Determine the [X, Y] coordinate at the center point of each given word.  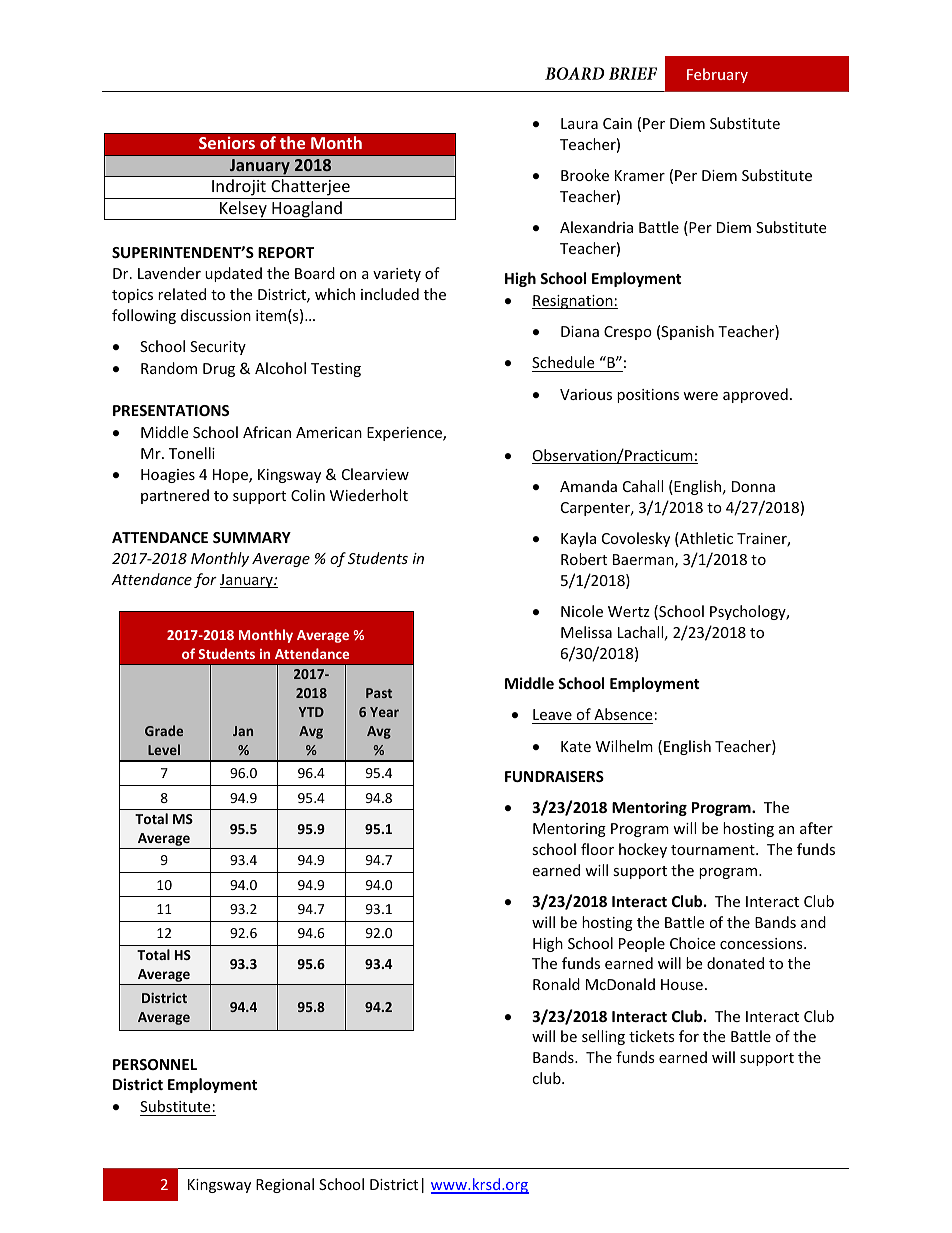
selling [603, 1037]
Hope [231, 476]
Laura [579, 123]
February [717, 75]
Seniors [227, 142]
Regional [285, 1185]
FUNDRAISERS [554, 776]
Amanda [588, 486]
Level [164, 749]
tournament [714, 850]
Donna [753, 486]
